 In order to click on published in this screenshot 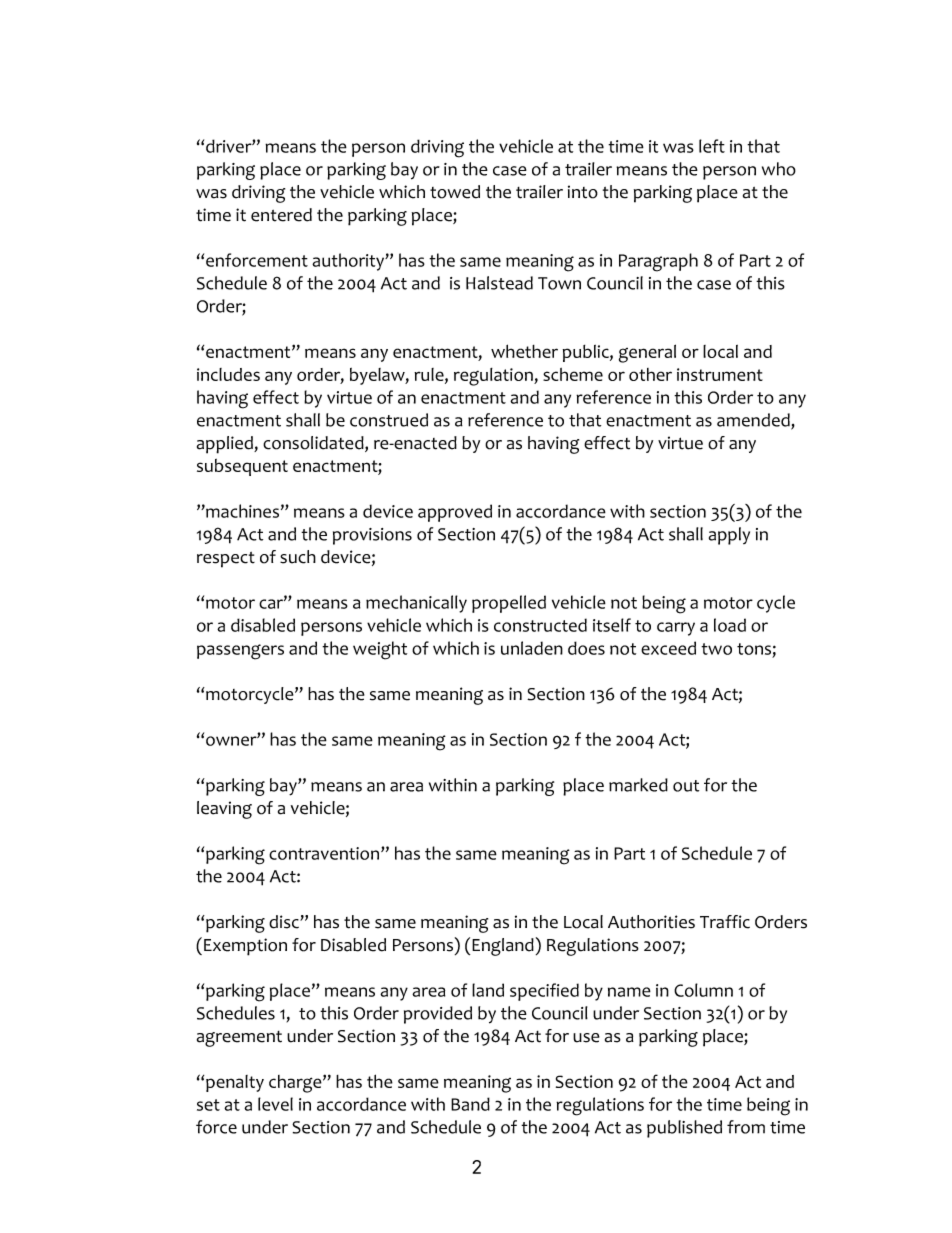, I will do `click(684, 1129)`.
